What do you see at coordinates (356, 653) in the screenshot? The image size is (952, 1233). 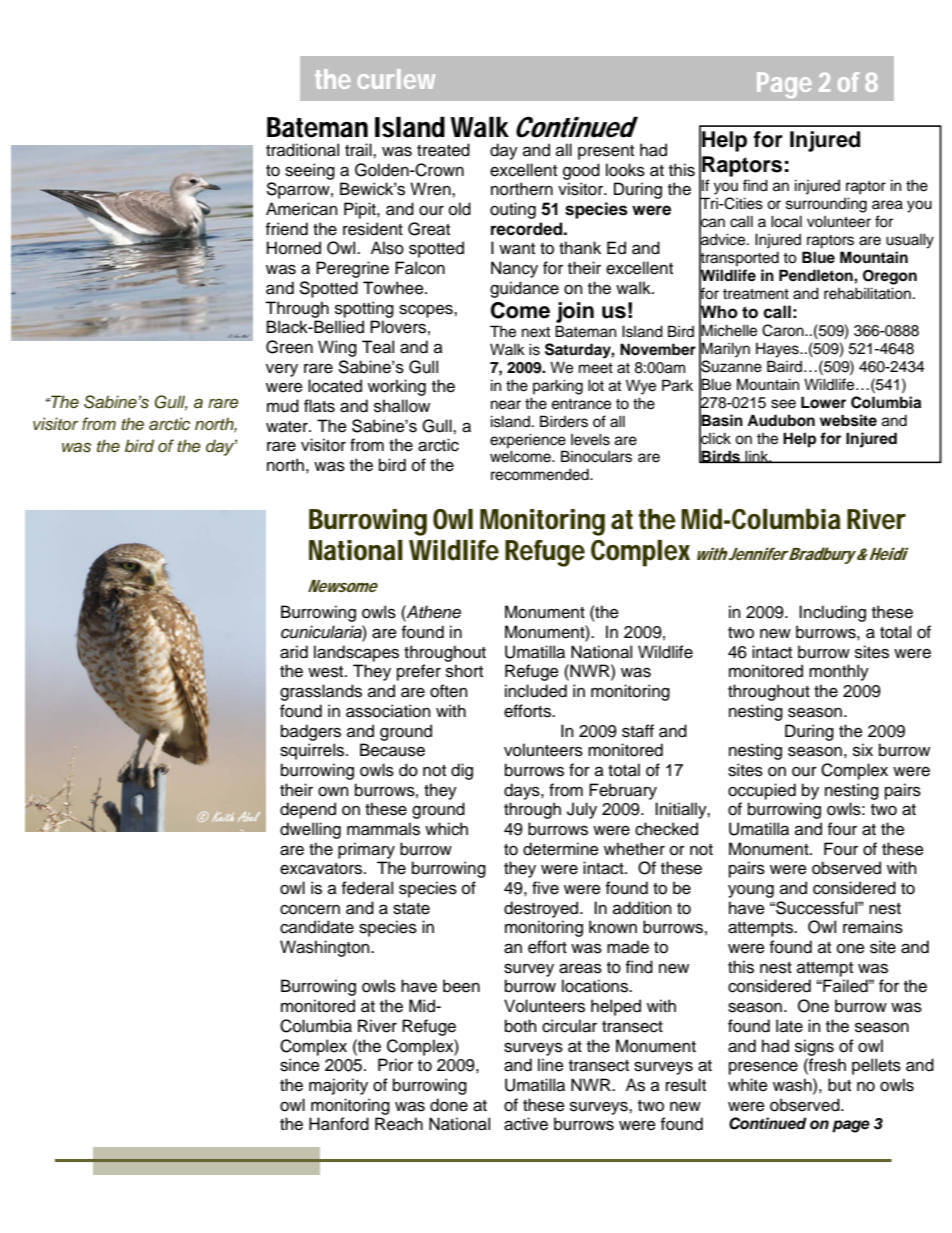 I see `landscapes` at bounding box center [356, 653].
